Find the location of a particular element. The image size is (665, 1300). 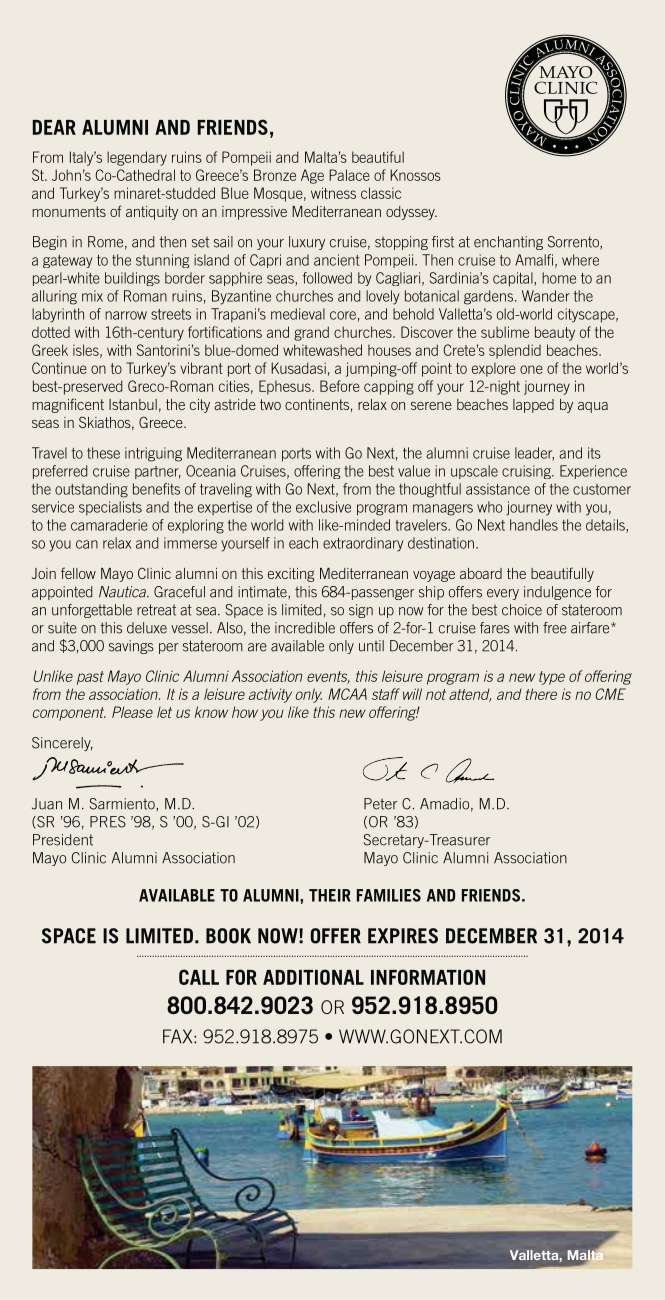

exclusive is located at coordinates (323, 507).
